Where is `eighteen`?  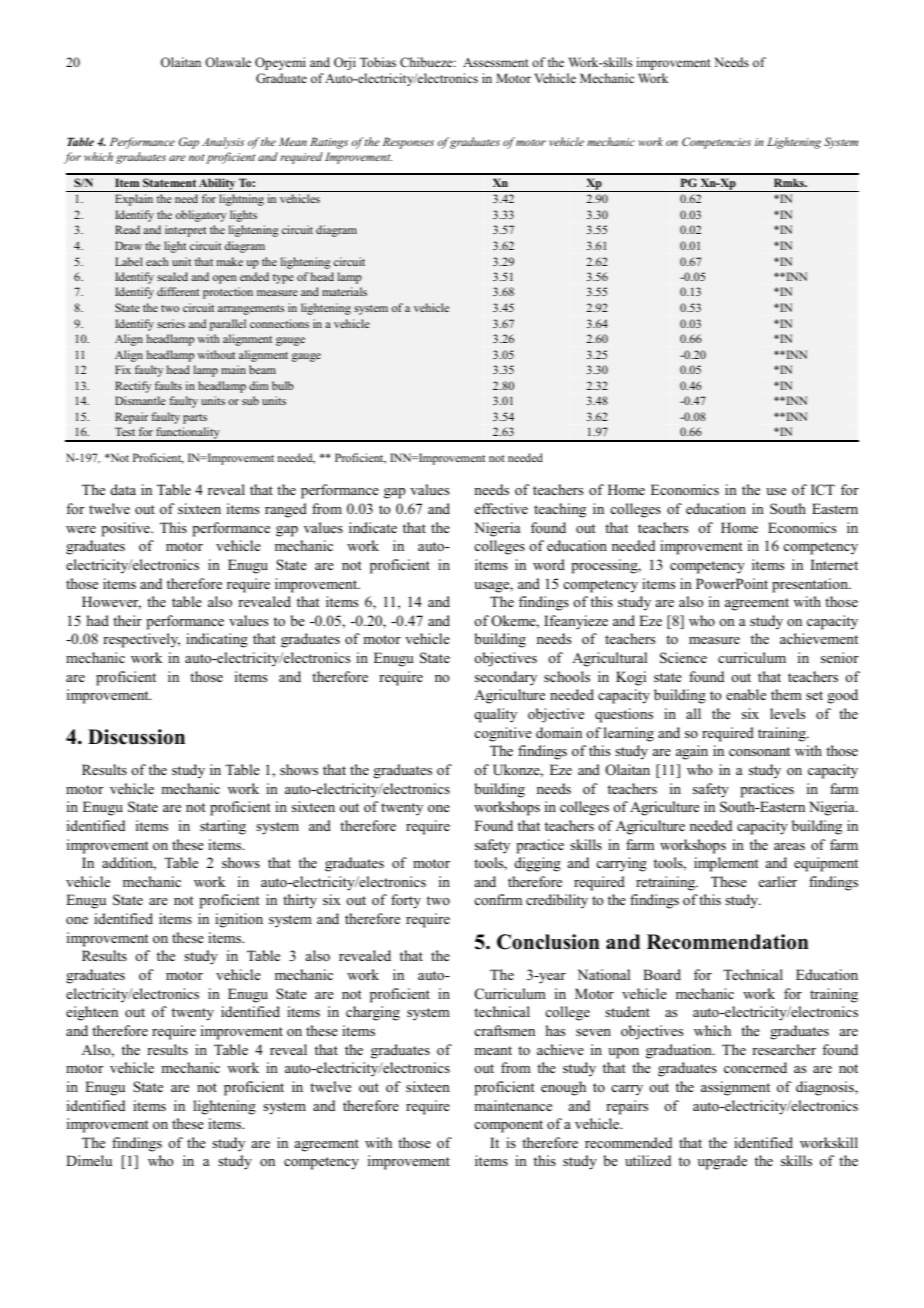 eighteen is located at coordinates (92, 1013).
